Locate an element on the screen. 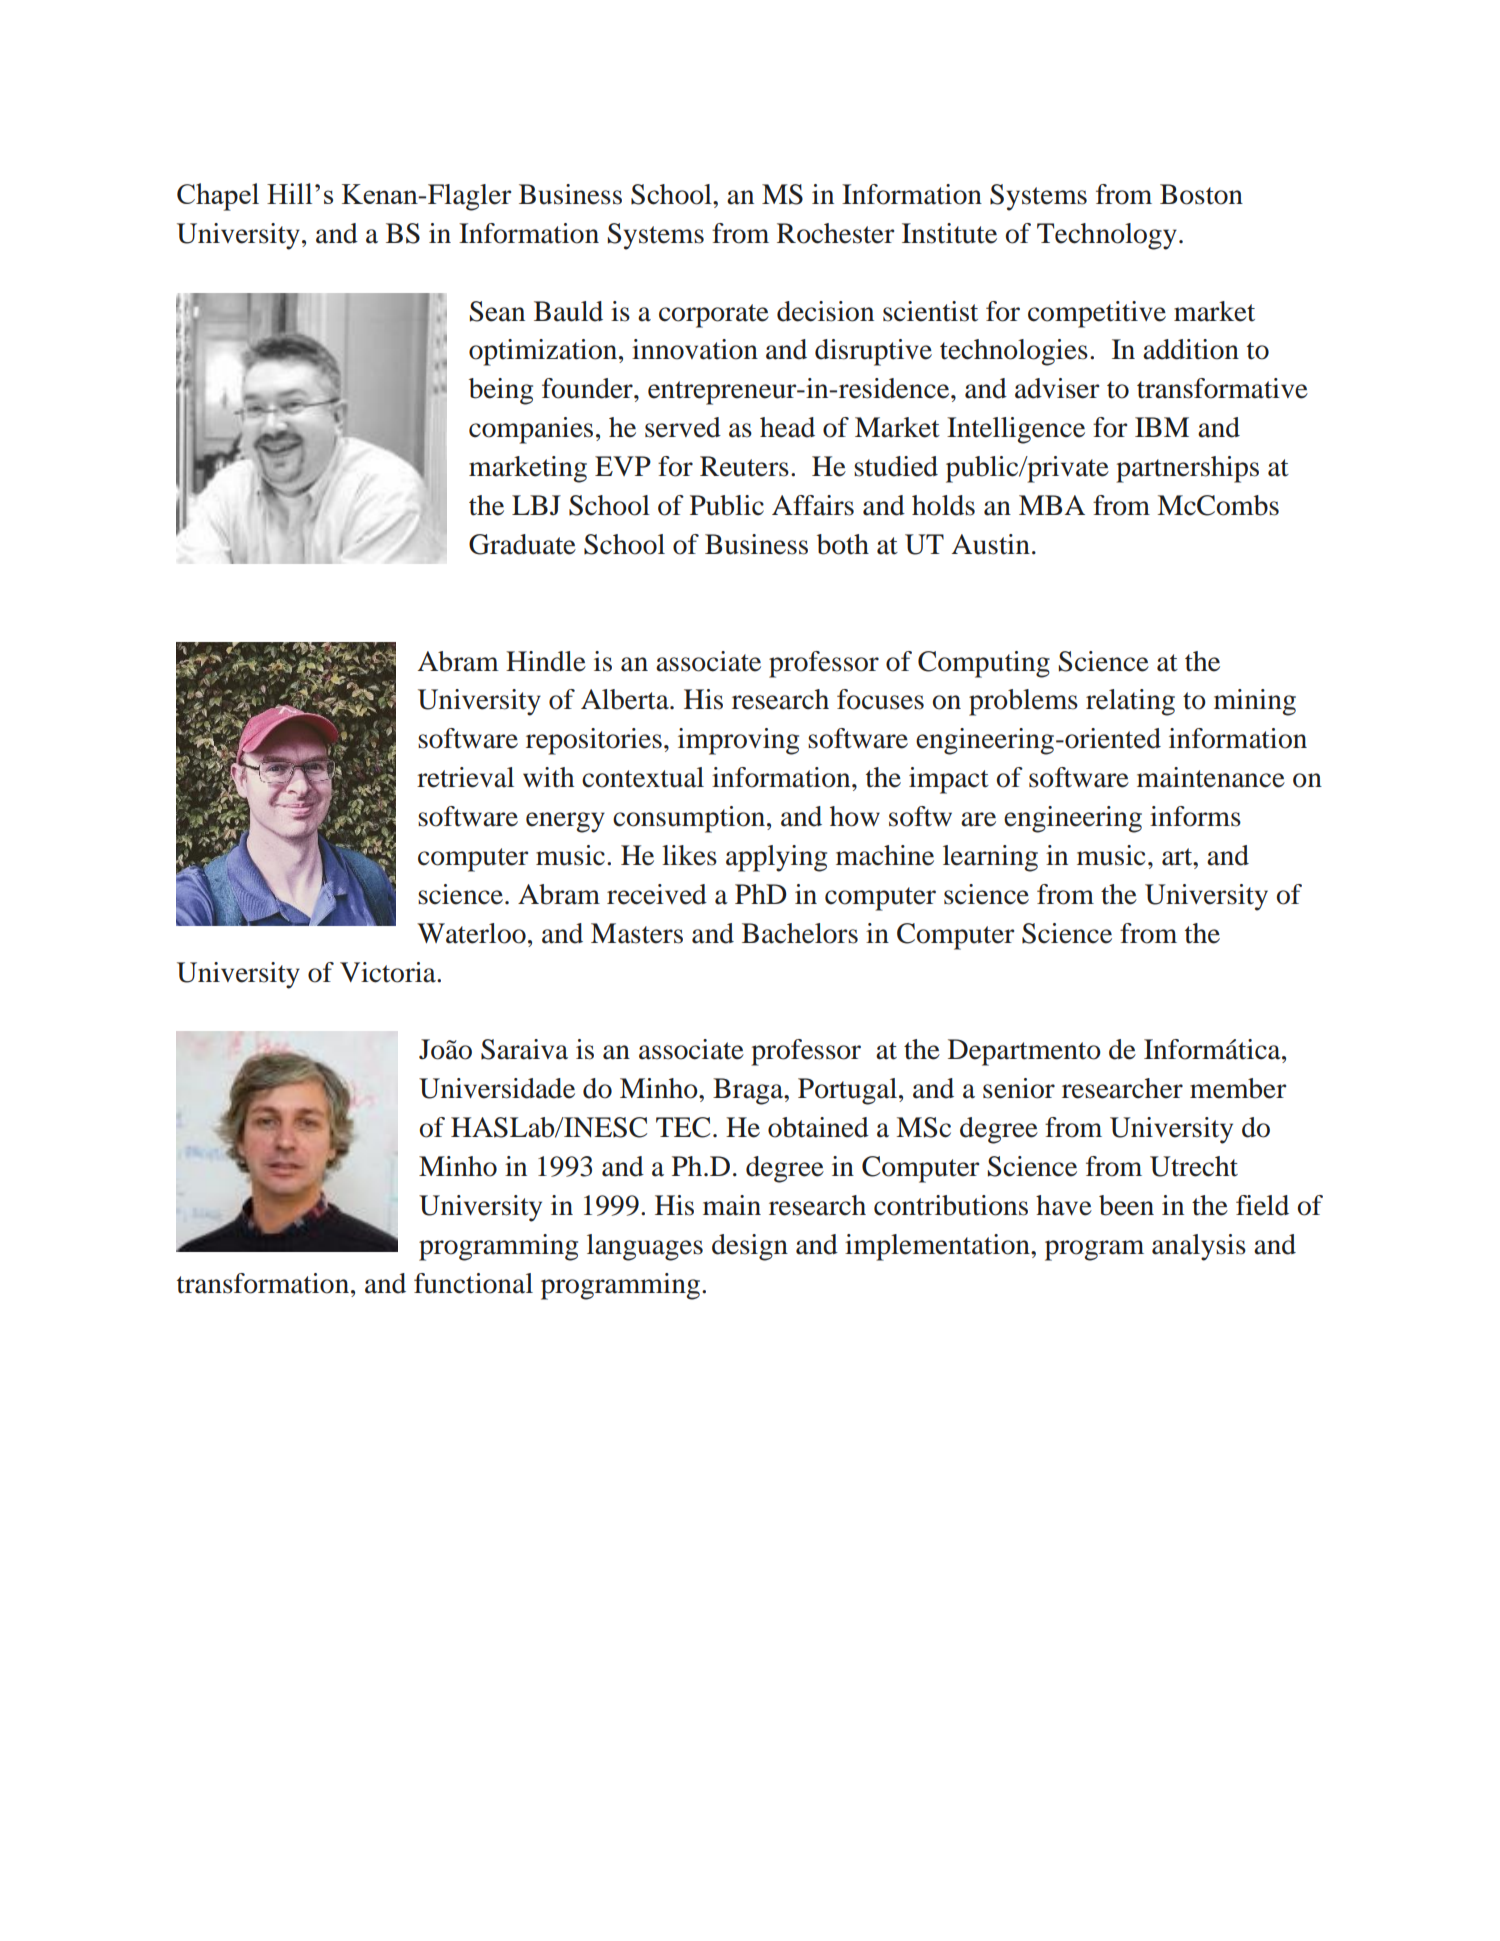 The height and width of the screenshot is (1941, 1500). improving is located at coordinates (738, 741).
